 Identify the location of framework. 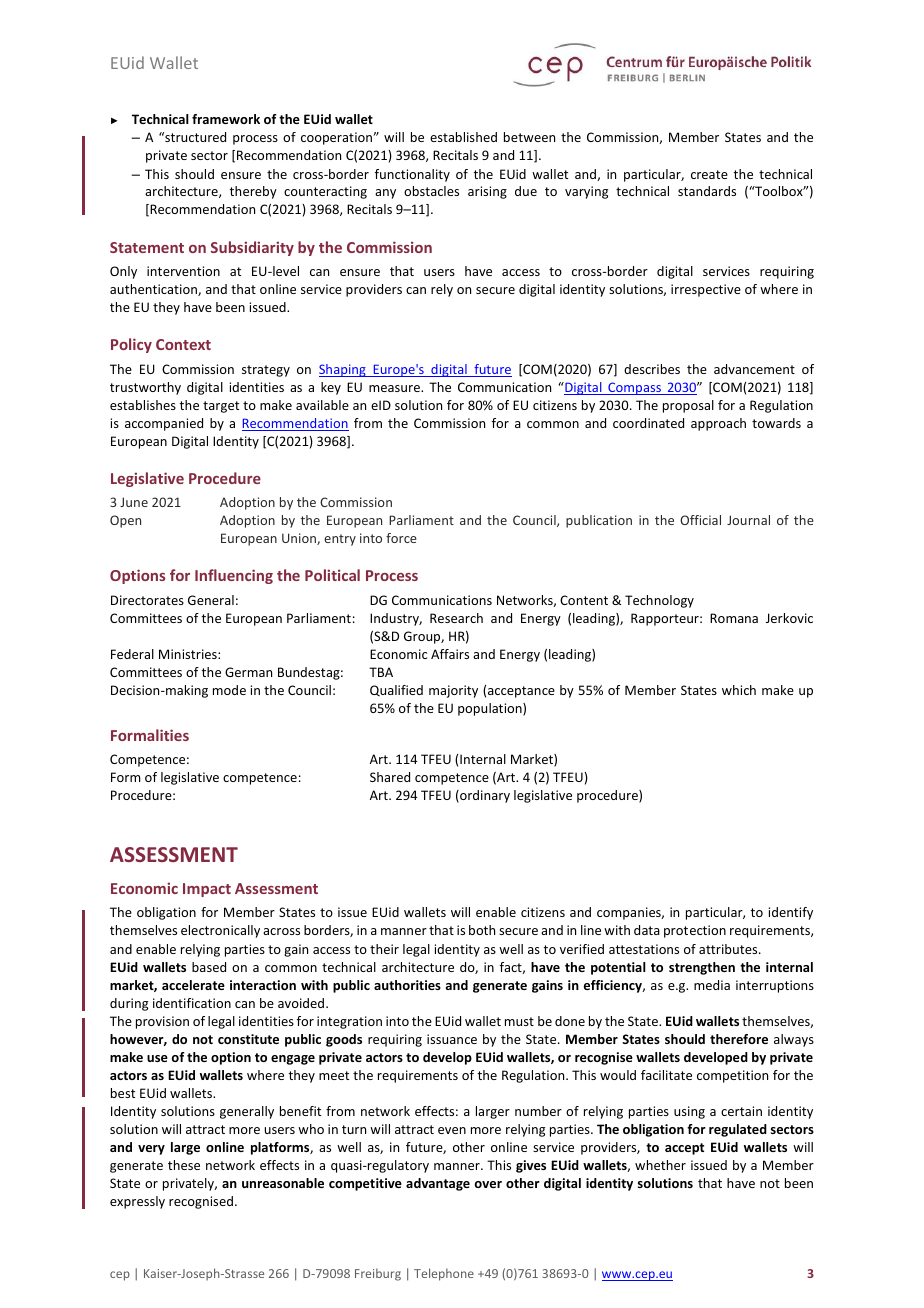
(226, 119).
